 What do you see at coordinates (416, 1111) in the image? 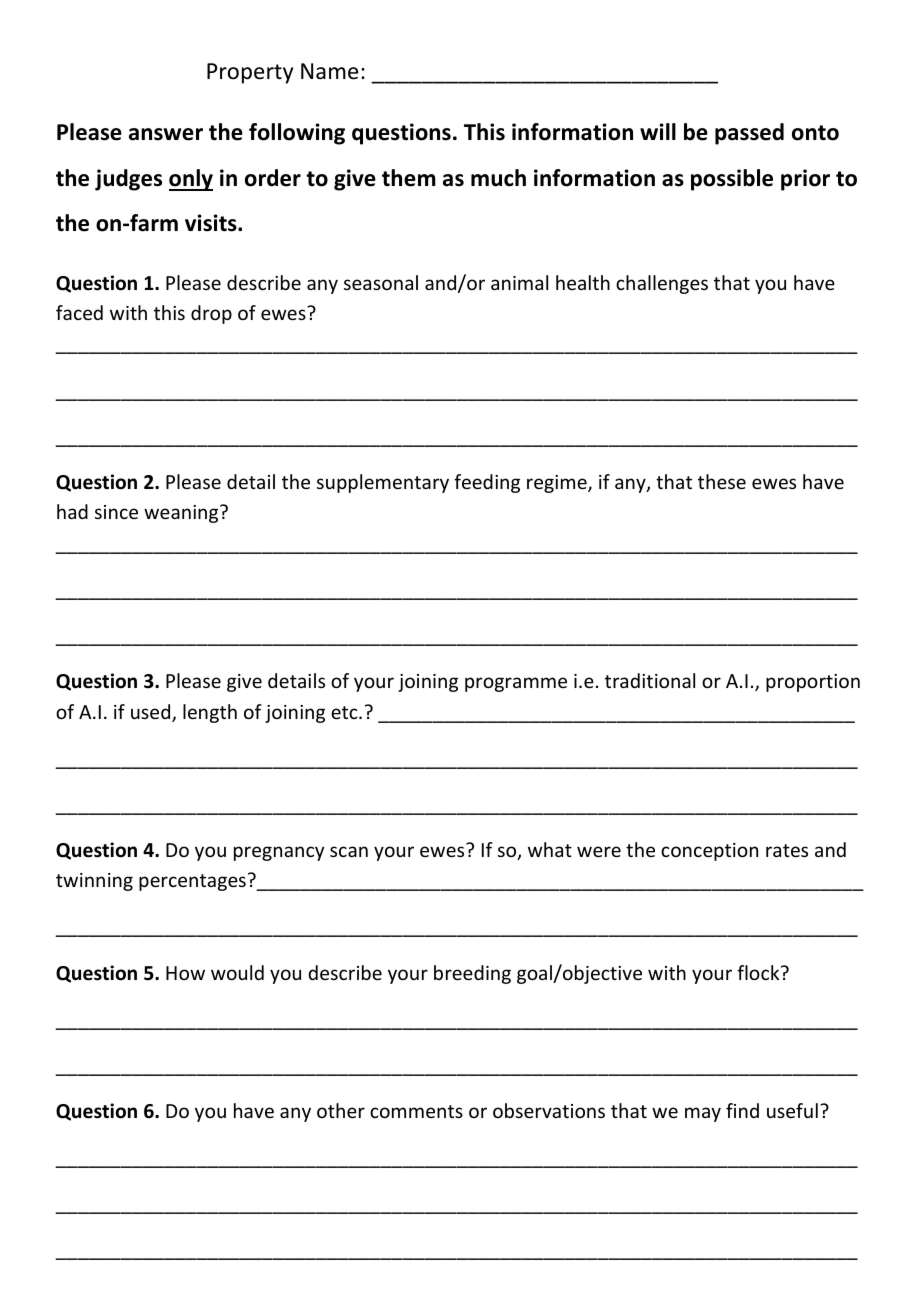
I see `comments` at bounding box center [416, 1111].
